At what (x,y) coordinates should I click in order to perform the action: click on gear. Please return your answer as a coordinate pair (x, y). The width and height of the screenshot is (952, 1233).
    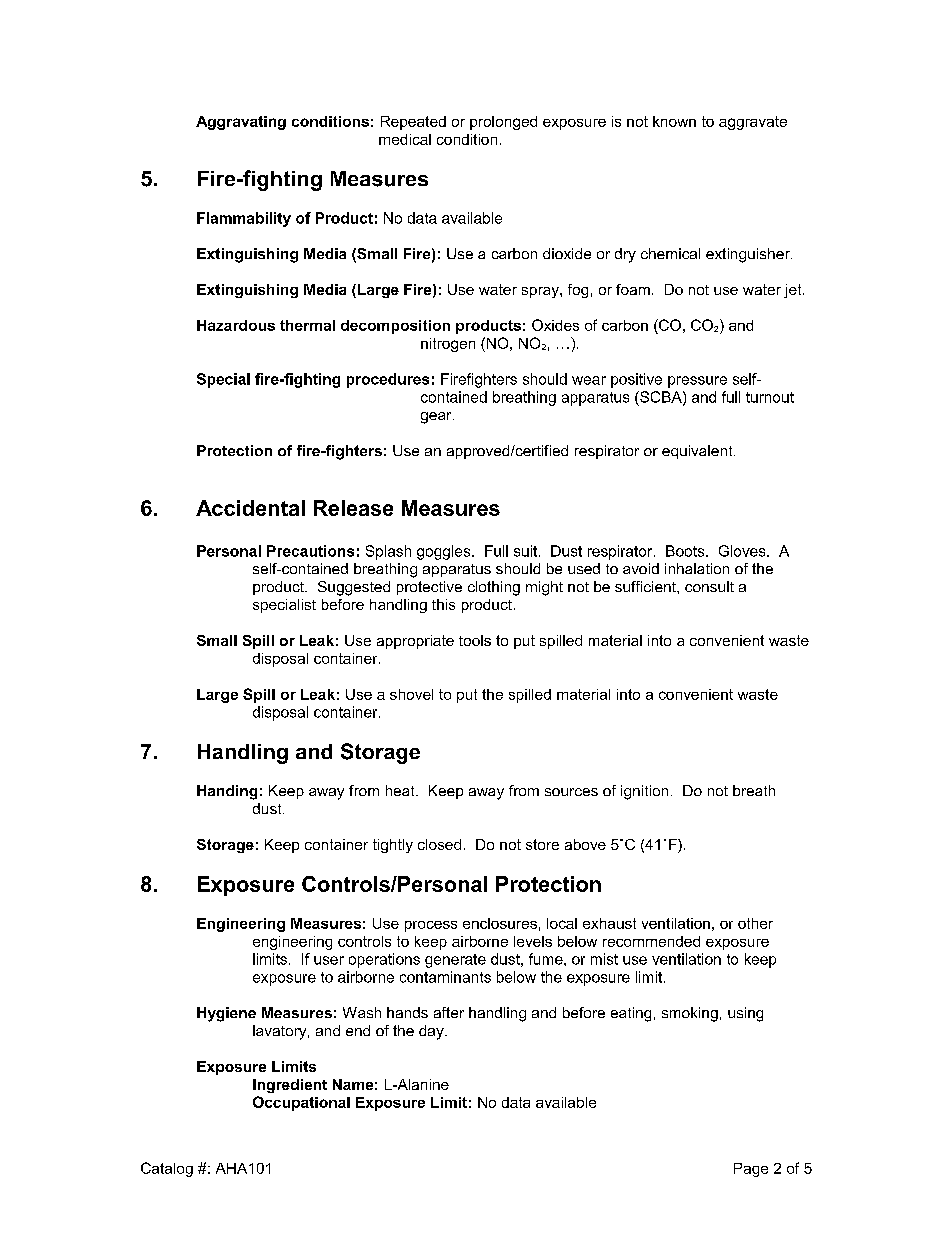
    Looking at the image, I should click on (437, 418).
